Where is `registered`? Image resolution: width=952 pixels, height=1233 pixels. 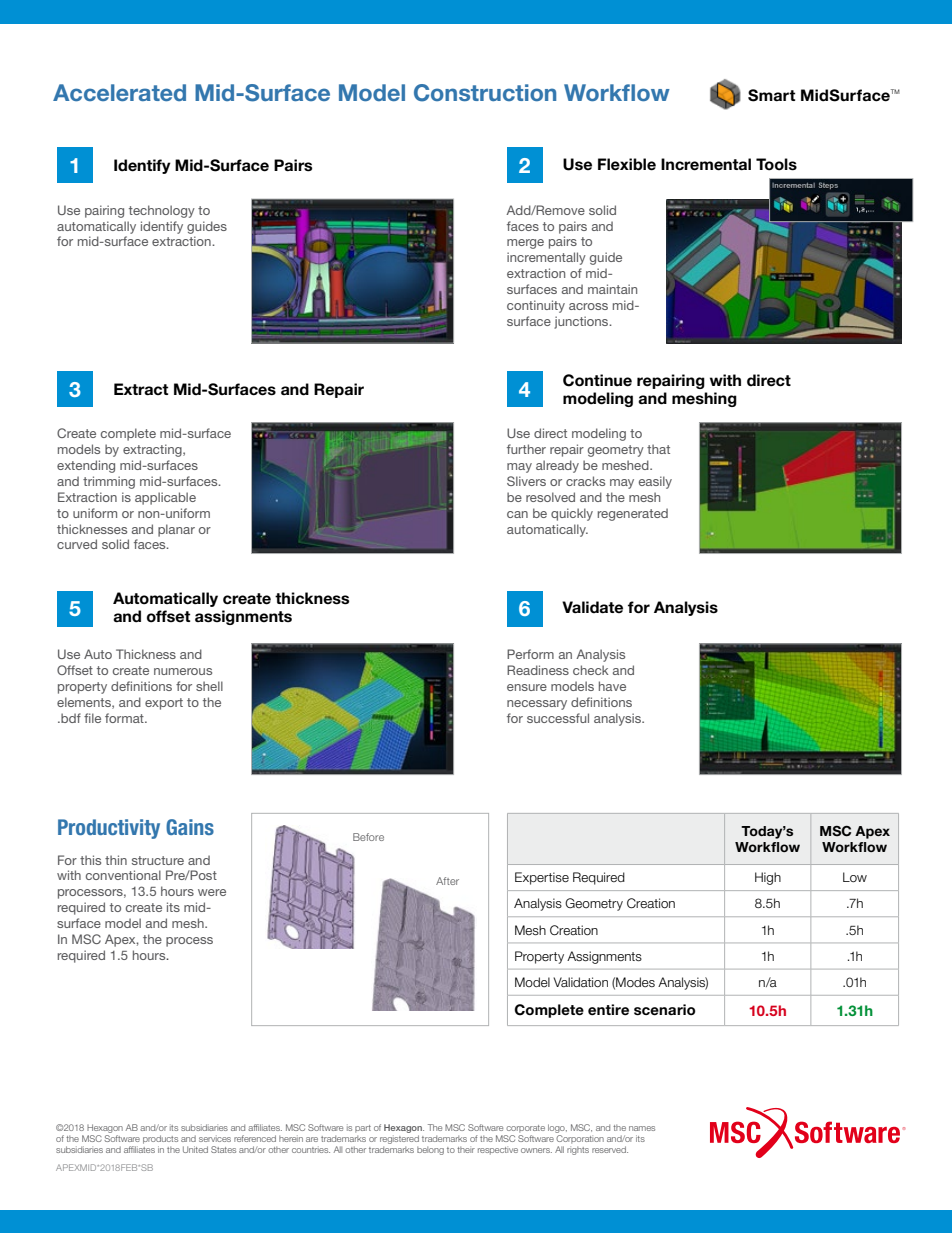 registered is located at coordinates (399, 1139).
